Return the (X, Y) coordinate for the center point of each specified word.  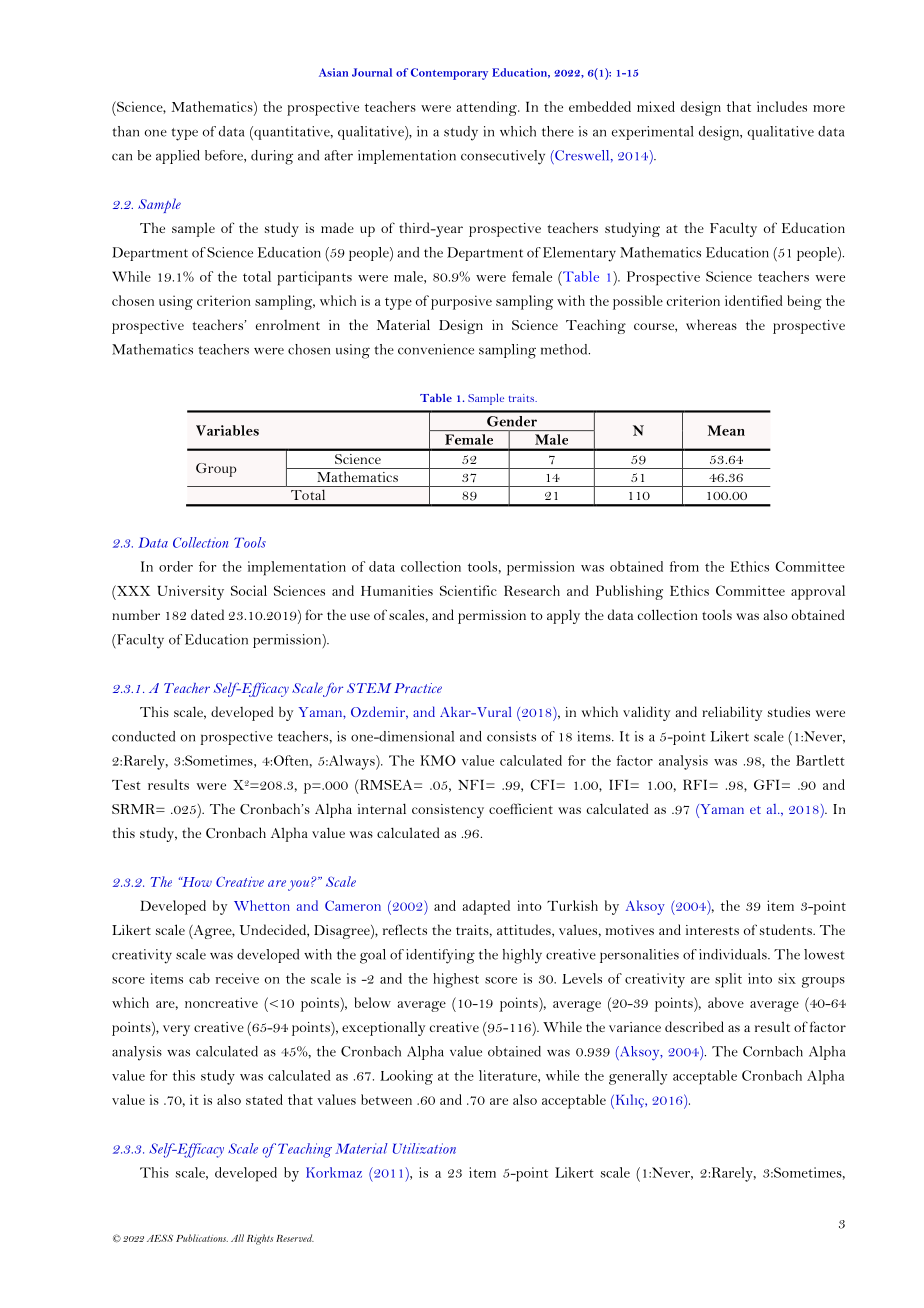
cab (199, 978)
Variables (227, 430)
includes (782, 106)
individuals (734, 954)
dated (207, 614)
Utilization (424, 1148)
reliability (732, 713)
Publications (202, 1238)
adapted (486, 907)
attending (487, 108)
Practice (418, 688)
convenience (436, 349)
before (225, 156)
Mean (726, 430)
